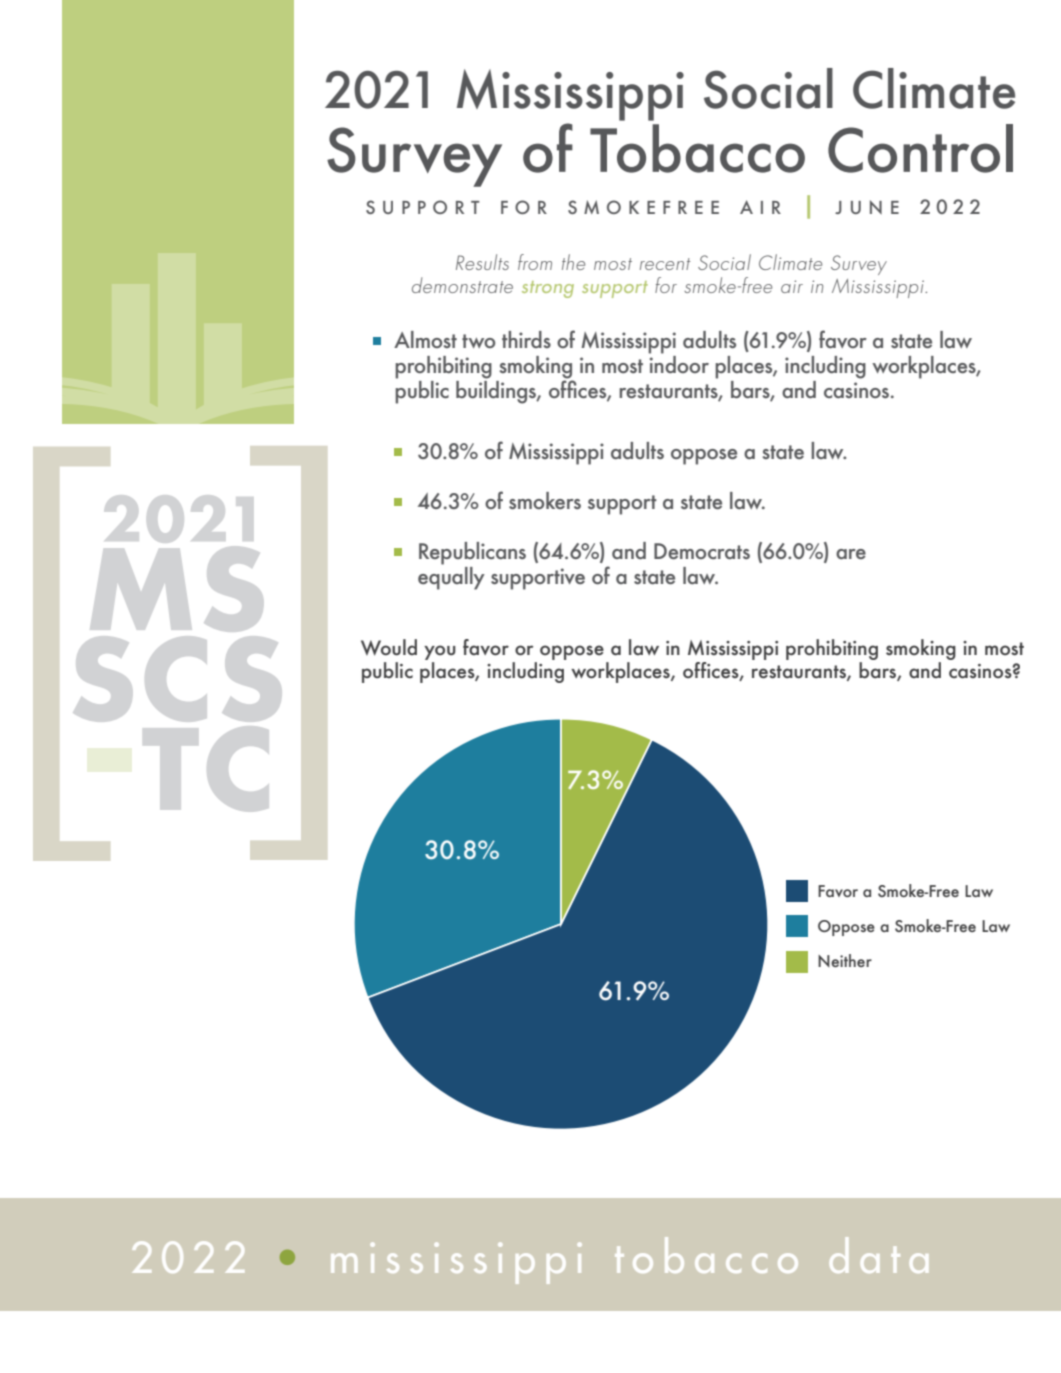 Image resolution: width=1061 pixels, height=1373 pixels. I want to click on you, so click(440, 652).
